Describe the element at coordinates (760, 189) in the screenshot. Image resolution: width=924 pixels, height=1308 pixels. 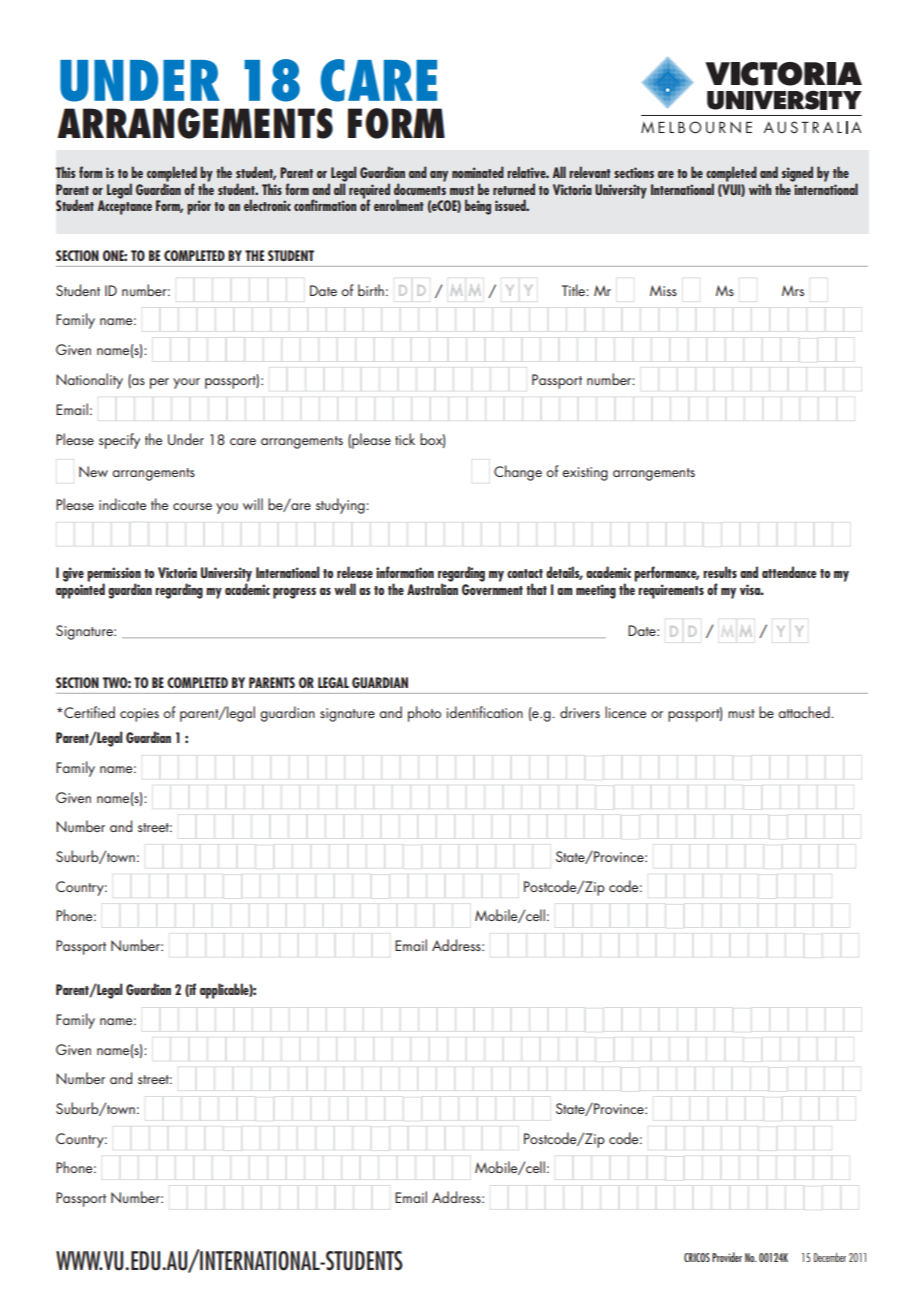
I see `with` at that location.
